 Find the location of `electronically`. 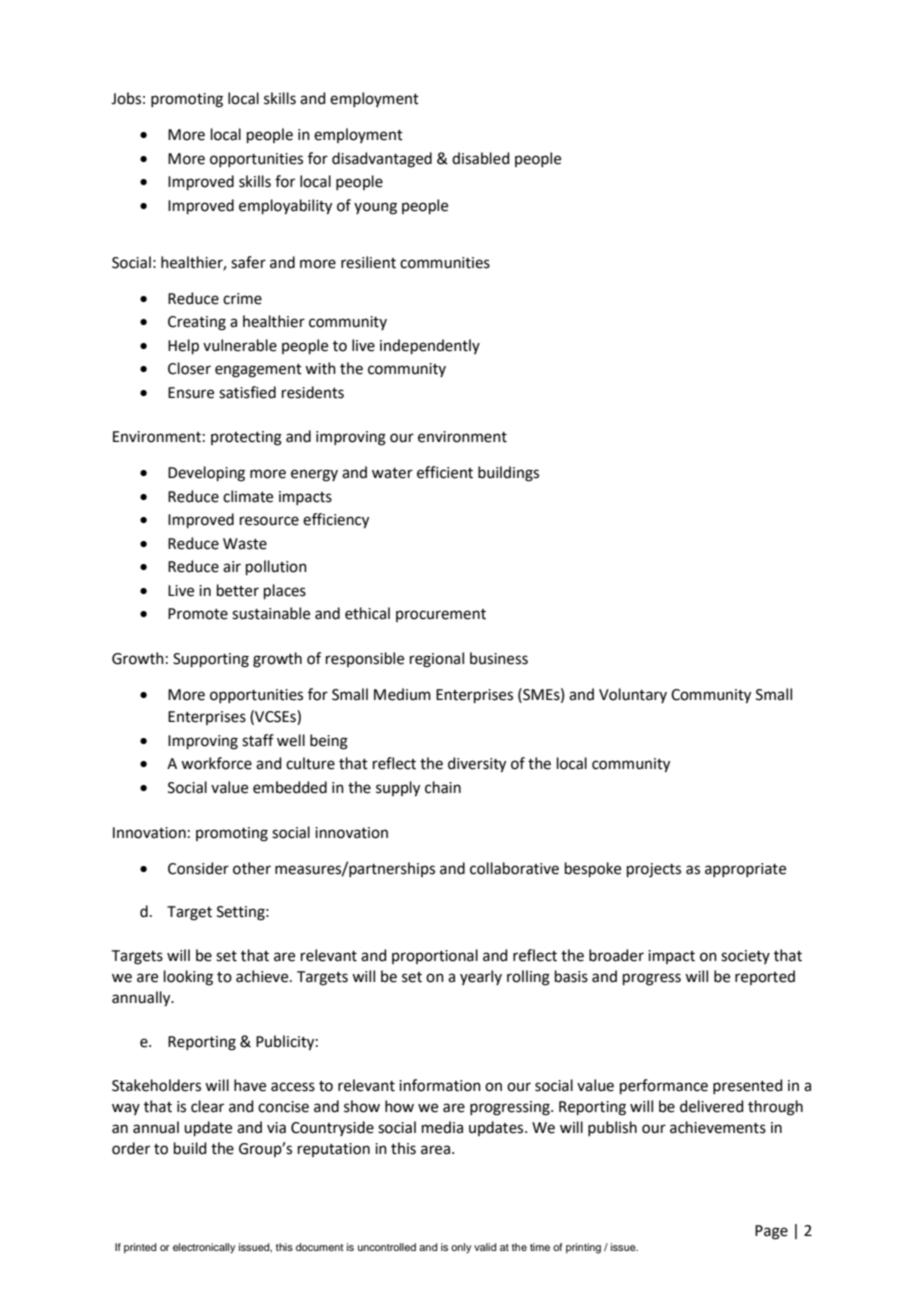

electronically is located at coordinates (204, 1248).
